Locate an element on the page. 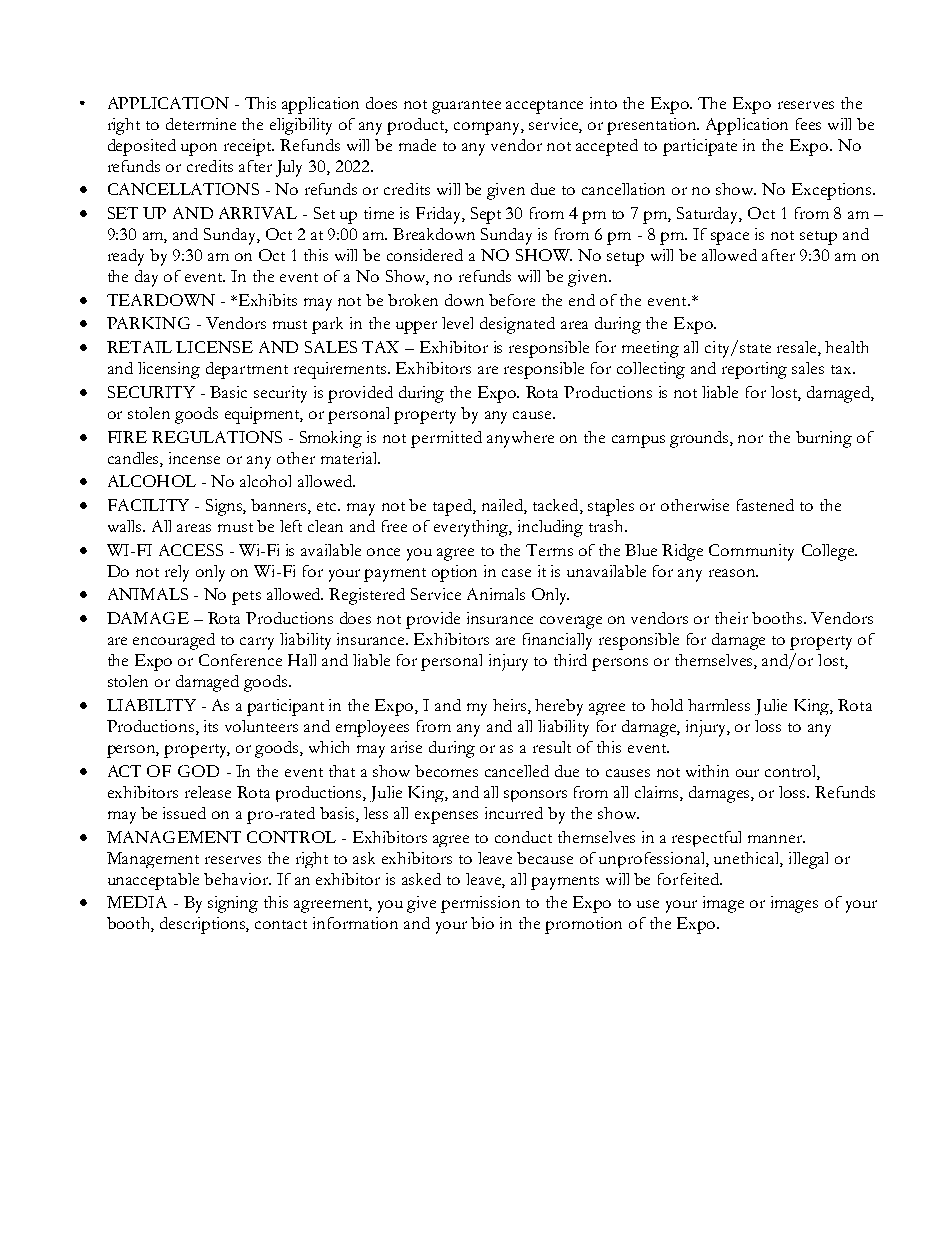 This page has height=1233, width=952. financially is located at coordinates (557, 641).
